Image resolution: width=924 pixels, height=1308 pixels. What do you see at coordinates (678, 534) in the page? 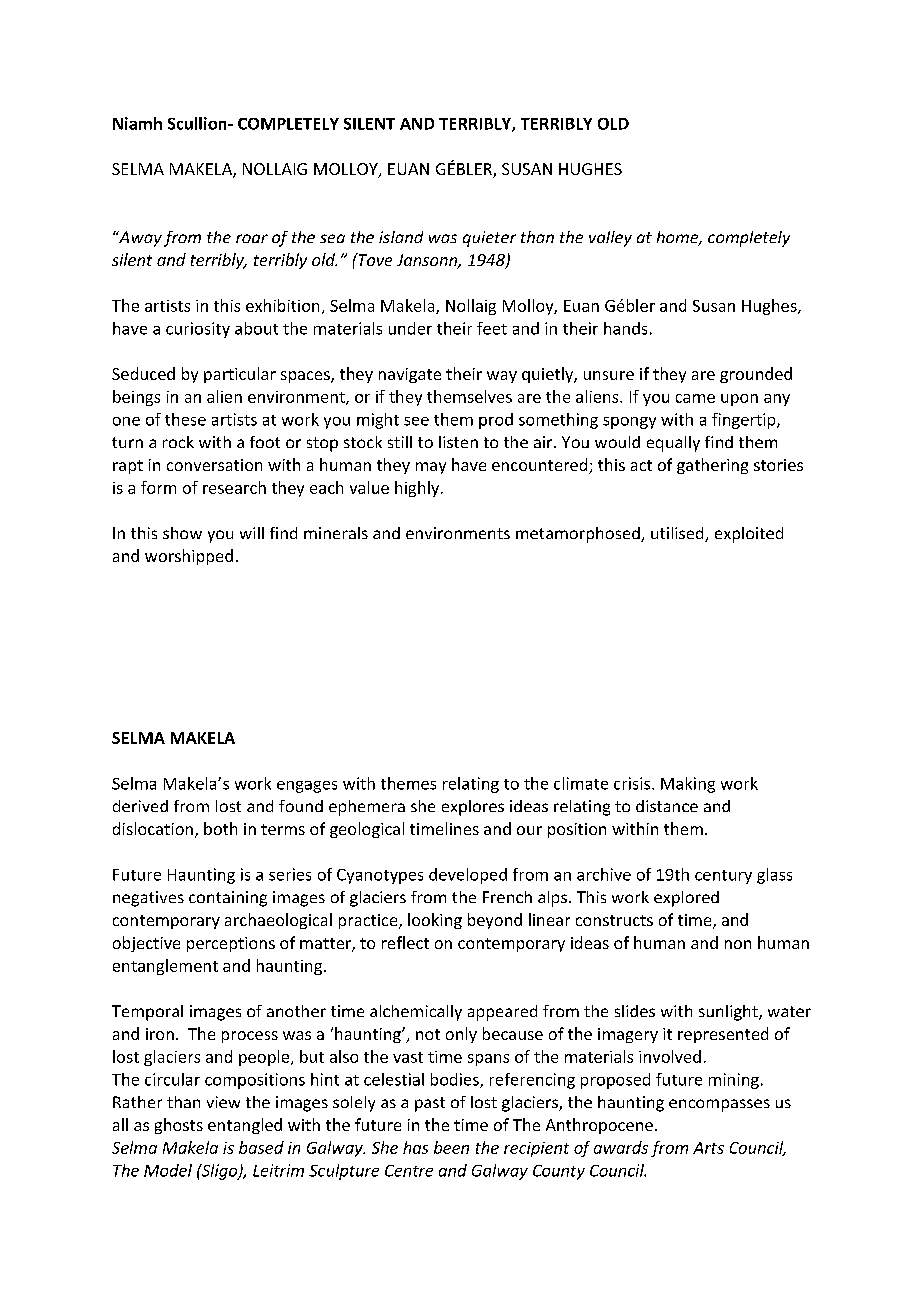
I see `utilised` at bounding box center [678, 534].
